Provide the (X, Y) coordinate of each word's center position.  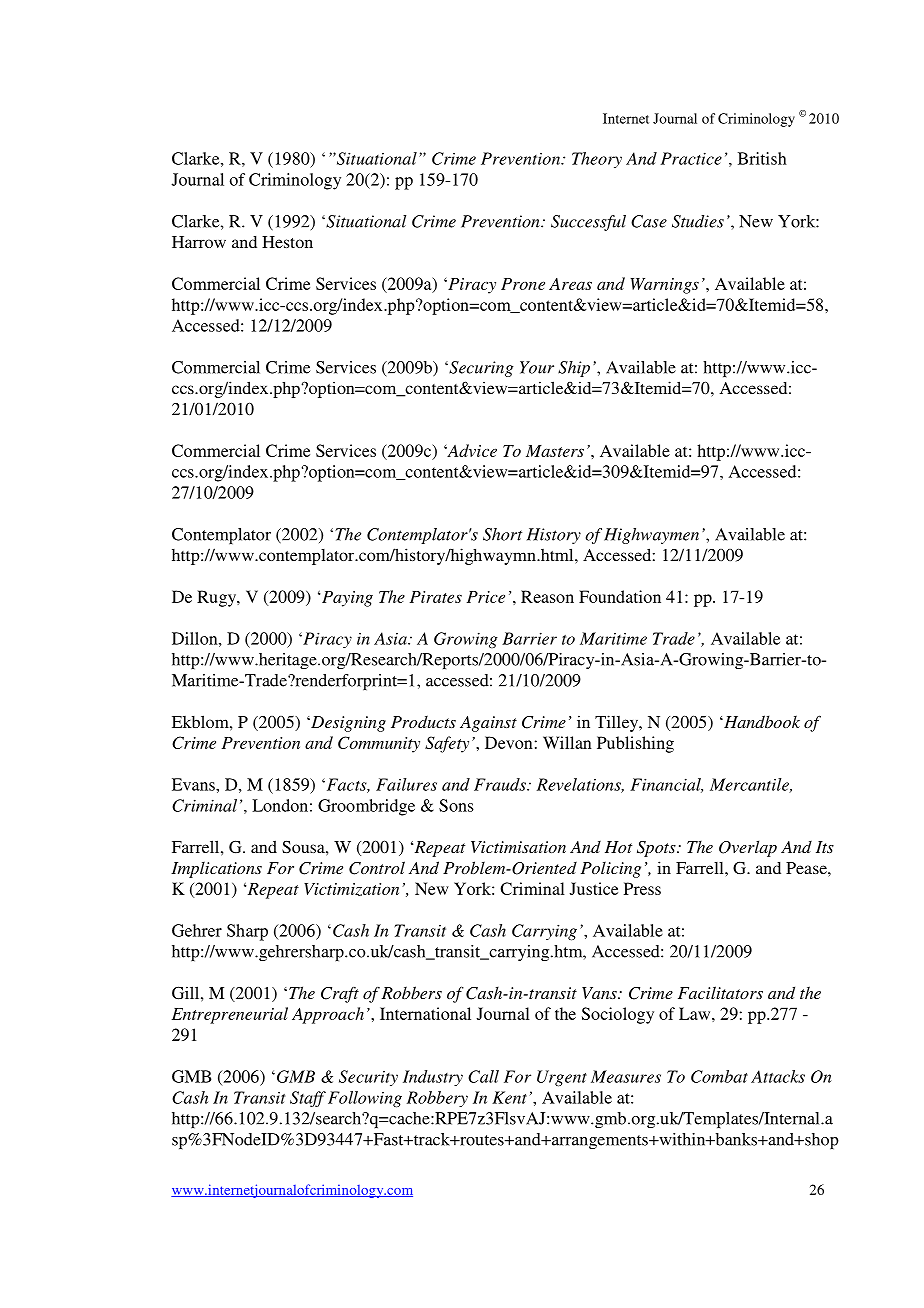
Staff (308, 1099)
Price (486, 597)
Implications (216, 869)
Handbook (761, 721)
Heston (287, 242)
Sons (456, 805)
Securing (480, 369)
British (762, 158)
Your (537, 367)
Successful (588, 223)
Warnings (665, 286)
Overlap (748, 848)
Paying (347, 599)
